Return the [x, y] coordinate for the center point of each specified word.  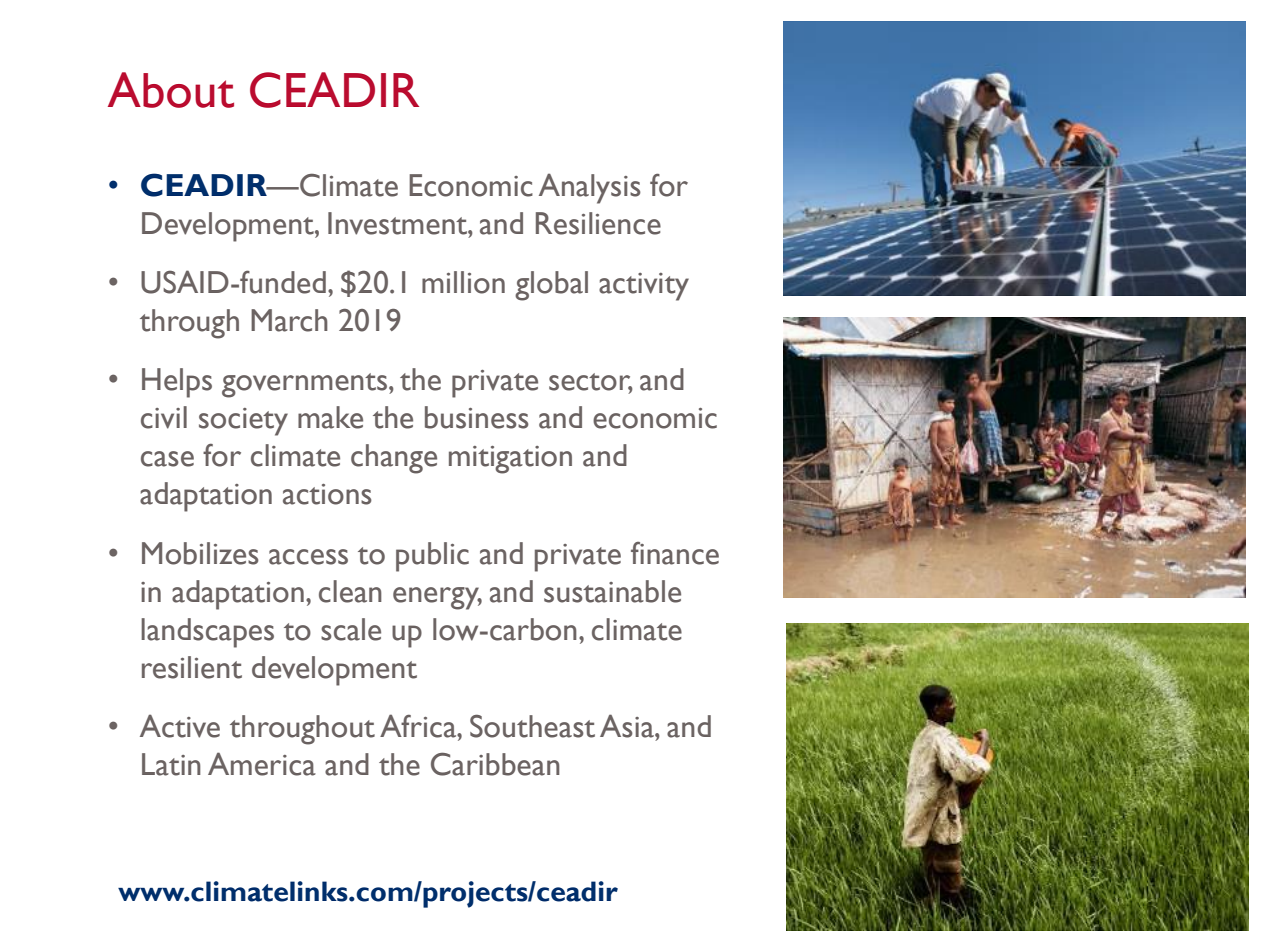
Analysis [590, 188]
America [262, 764]
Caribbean [495, 764]
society [243, 422]
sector [590, 383]
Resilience [598, 223]
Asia [628, 726]
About [171, 90]
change [394, 459]
